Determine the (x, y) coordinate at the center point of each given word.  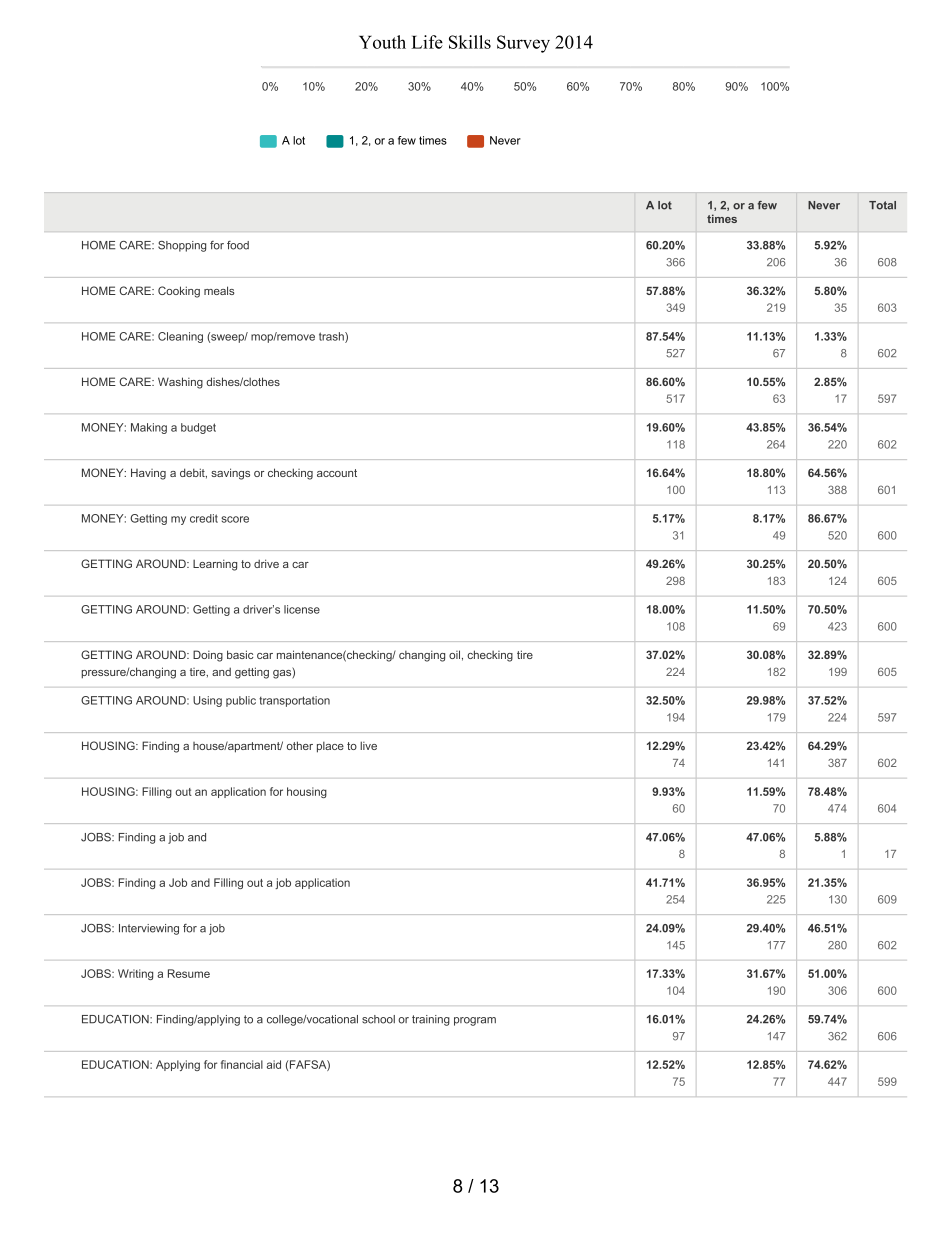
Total (882, 205)
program (475, 1021)
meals (219, 290)
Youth (382, 42)
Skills (470, 42)
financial (242, 1064)
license (302, 609)
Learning (215, 565)
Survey (523, 44)
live (368, 745)
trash (332, 337)
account (337, 473)
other (300, 745)
